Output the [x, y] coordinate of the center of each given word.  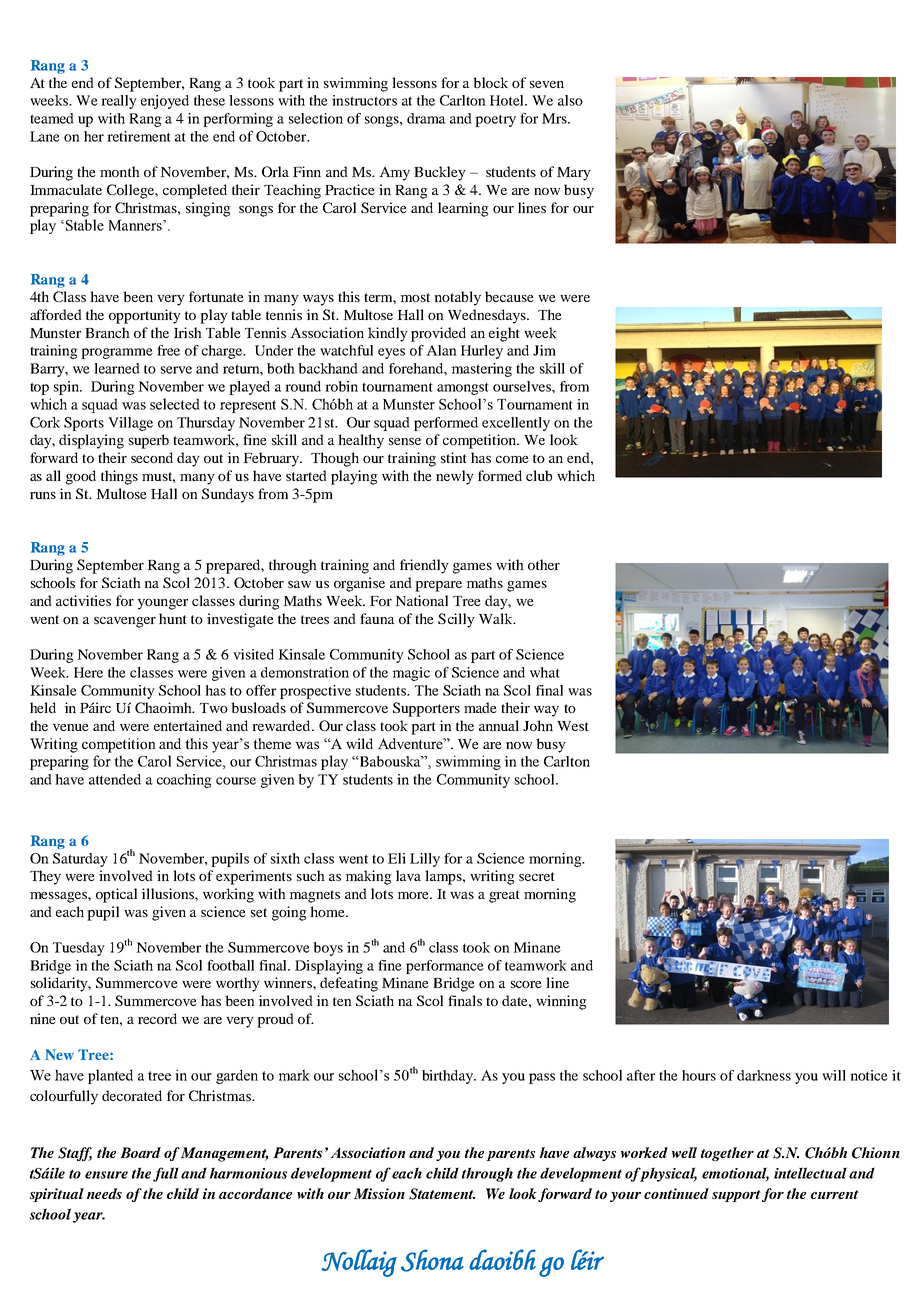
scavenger [125, 622]
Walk [497, 618]
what [545, 672]
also [570, 100]
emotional [735, 1174]
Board [140, 1152]
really [119, 102]
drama [426, 118]
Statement [442, 1194]
